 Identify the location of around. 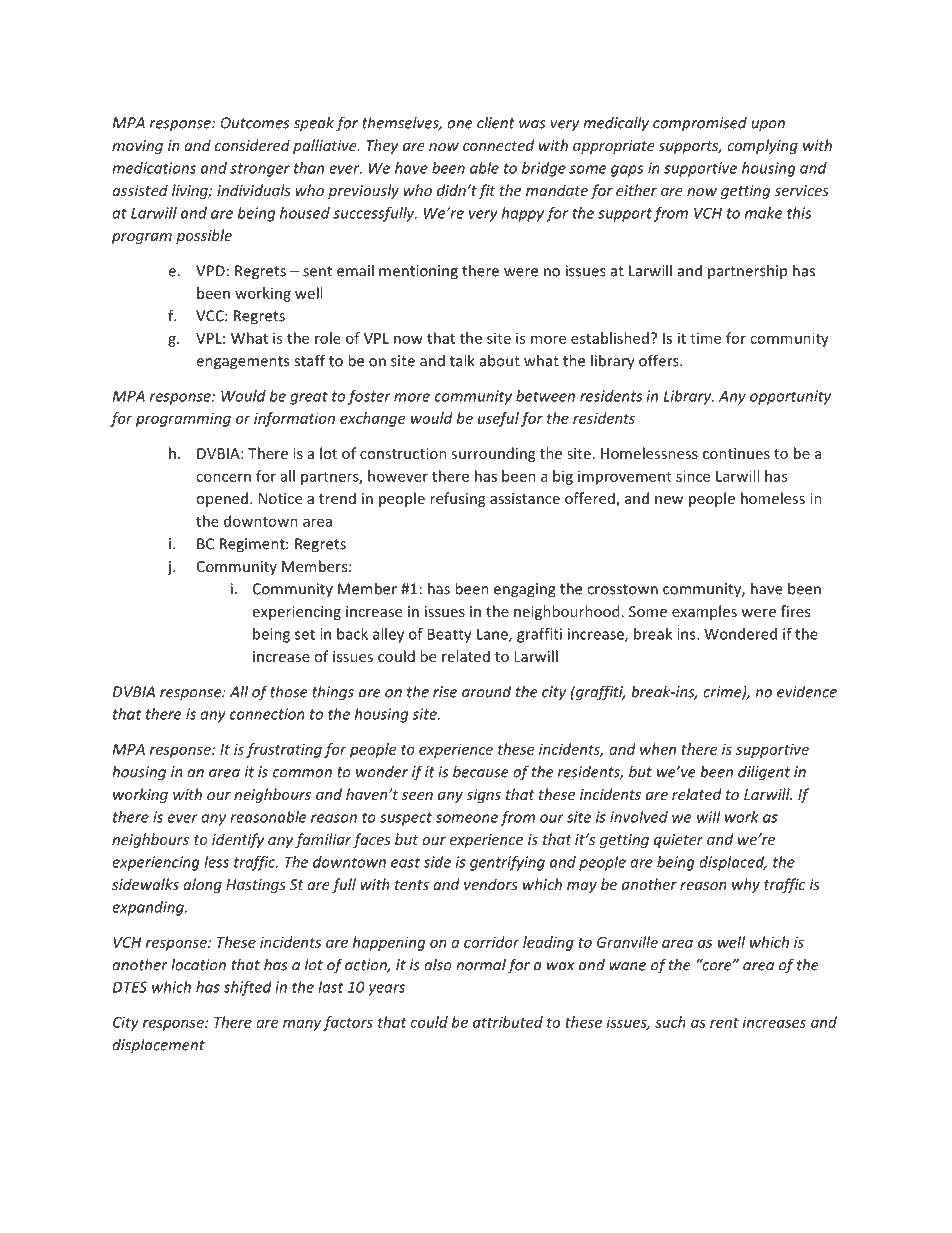
(486, 691).
